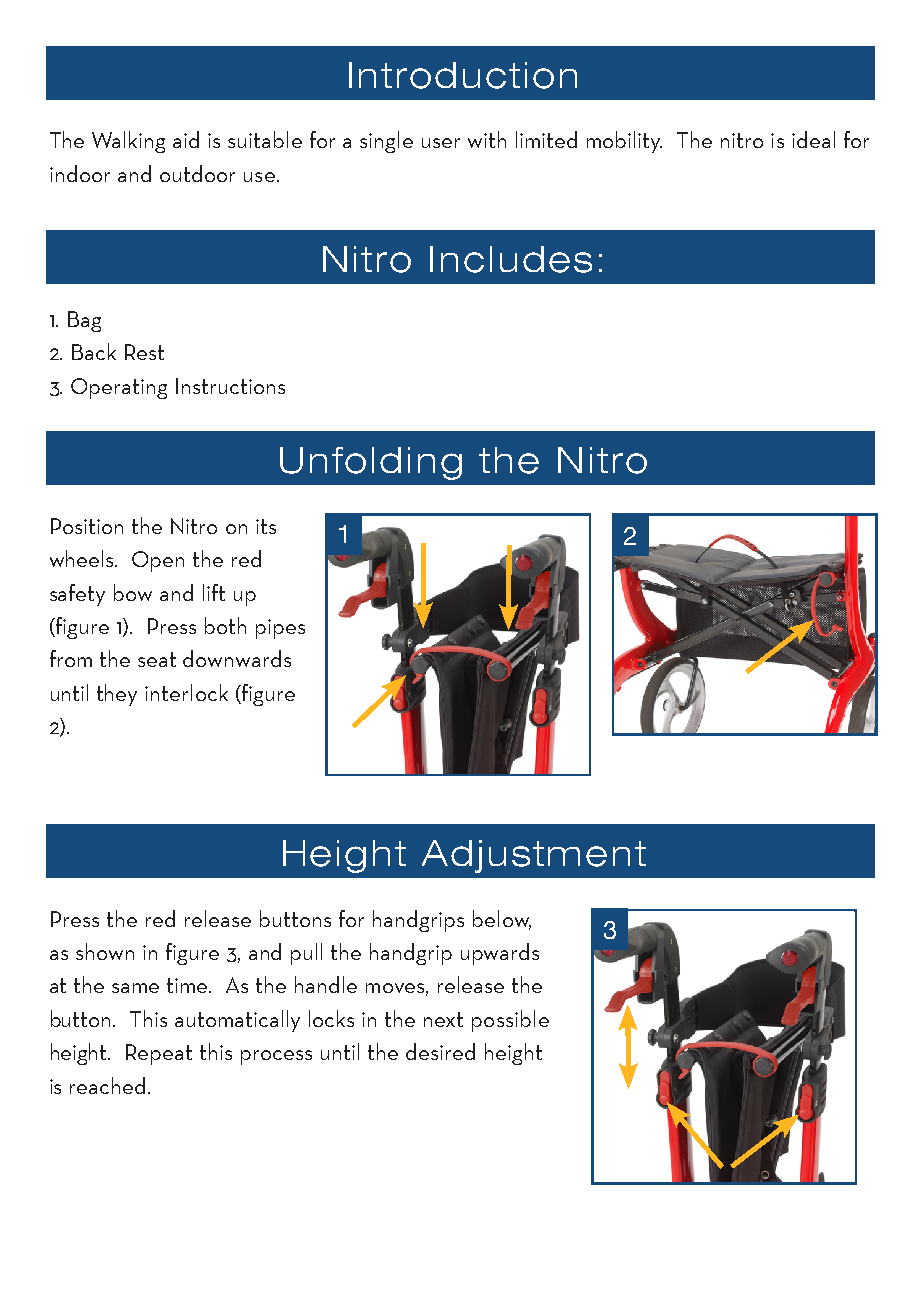 The height and width of the screenshot is (1294, 924). I want to click on ideal, so click(813, 139).
